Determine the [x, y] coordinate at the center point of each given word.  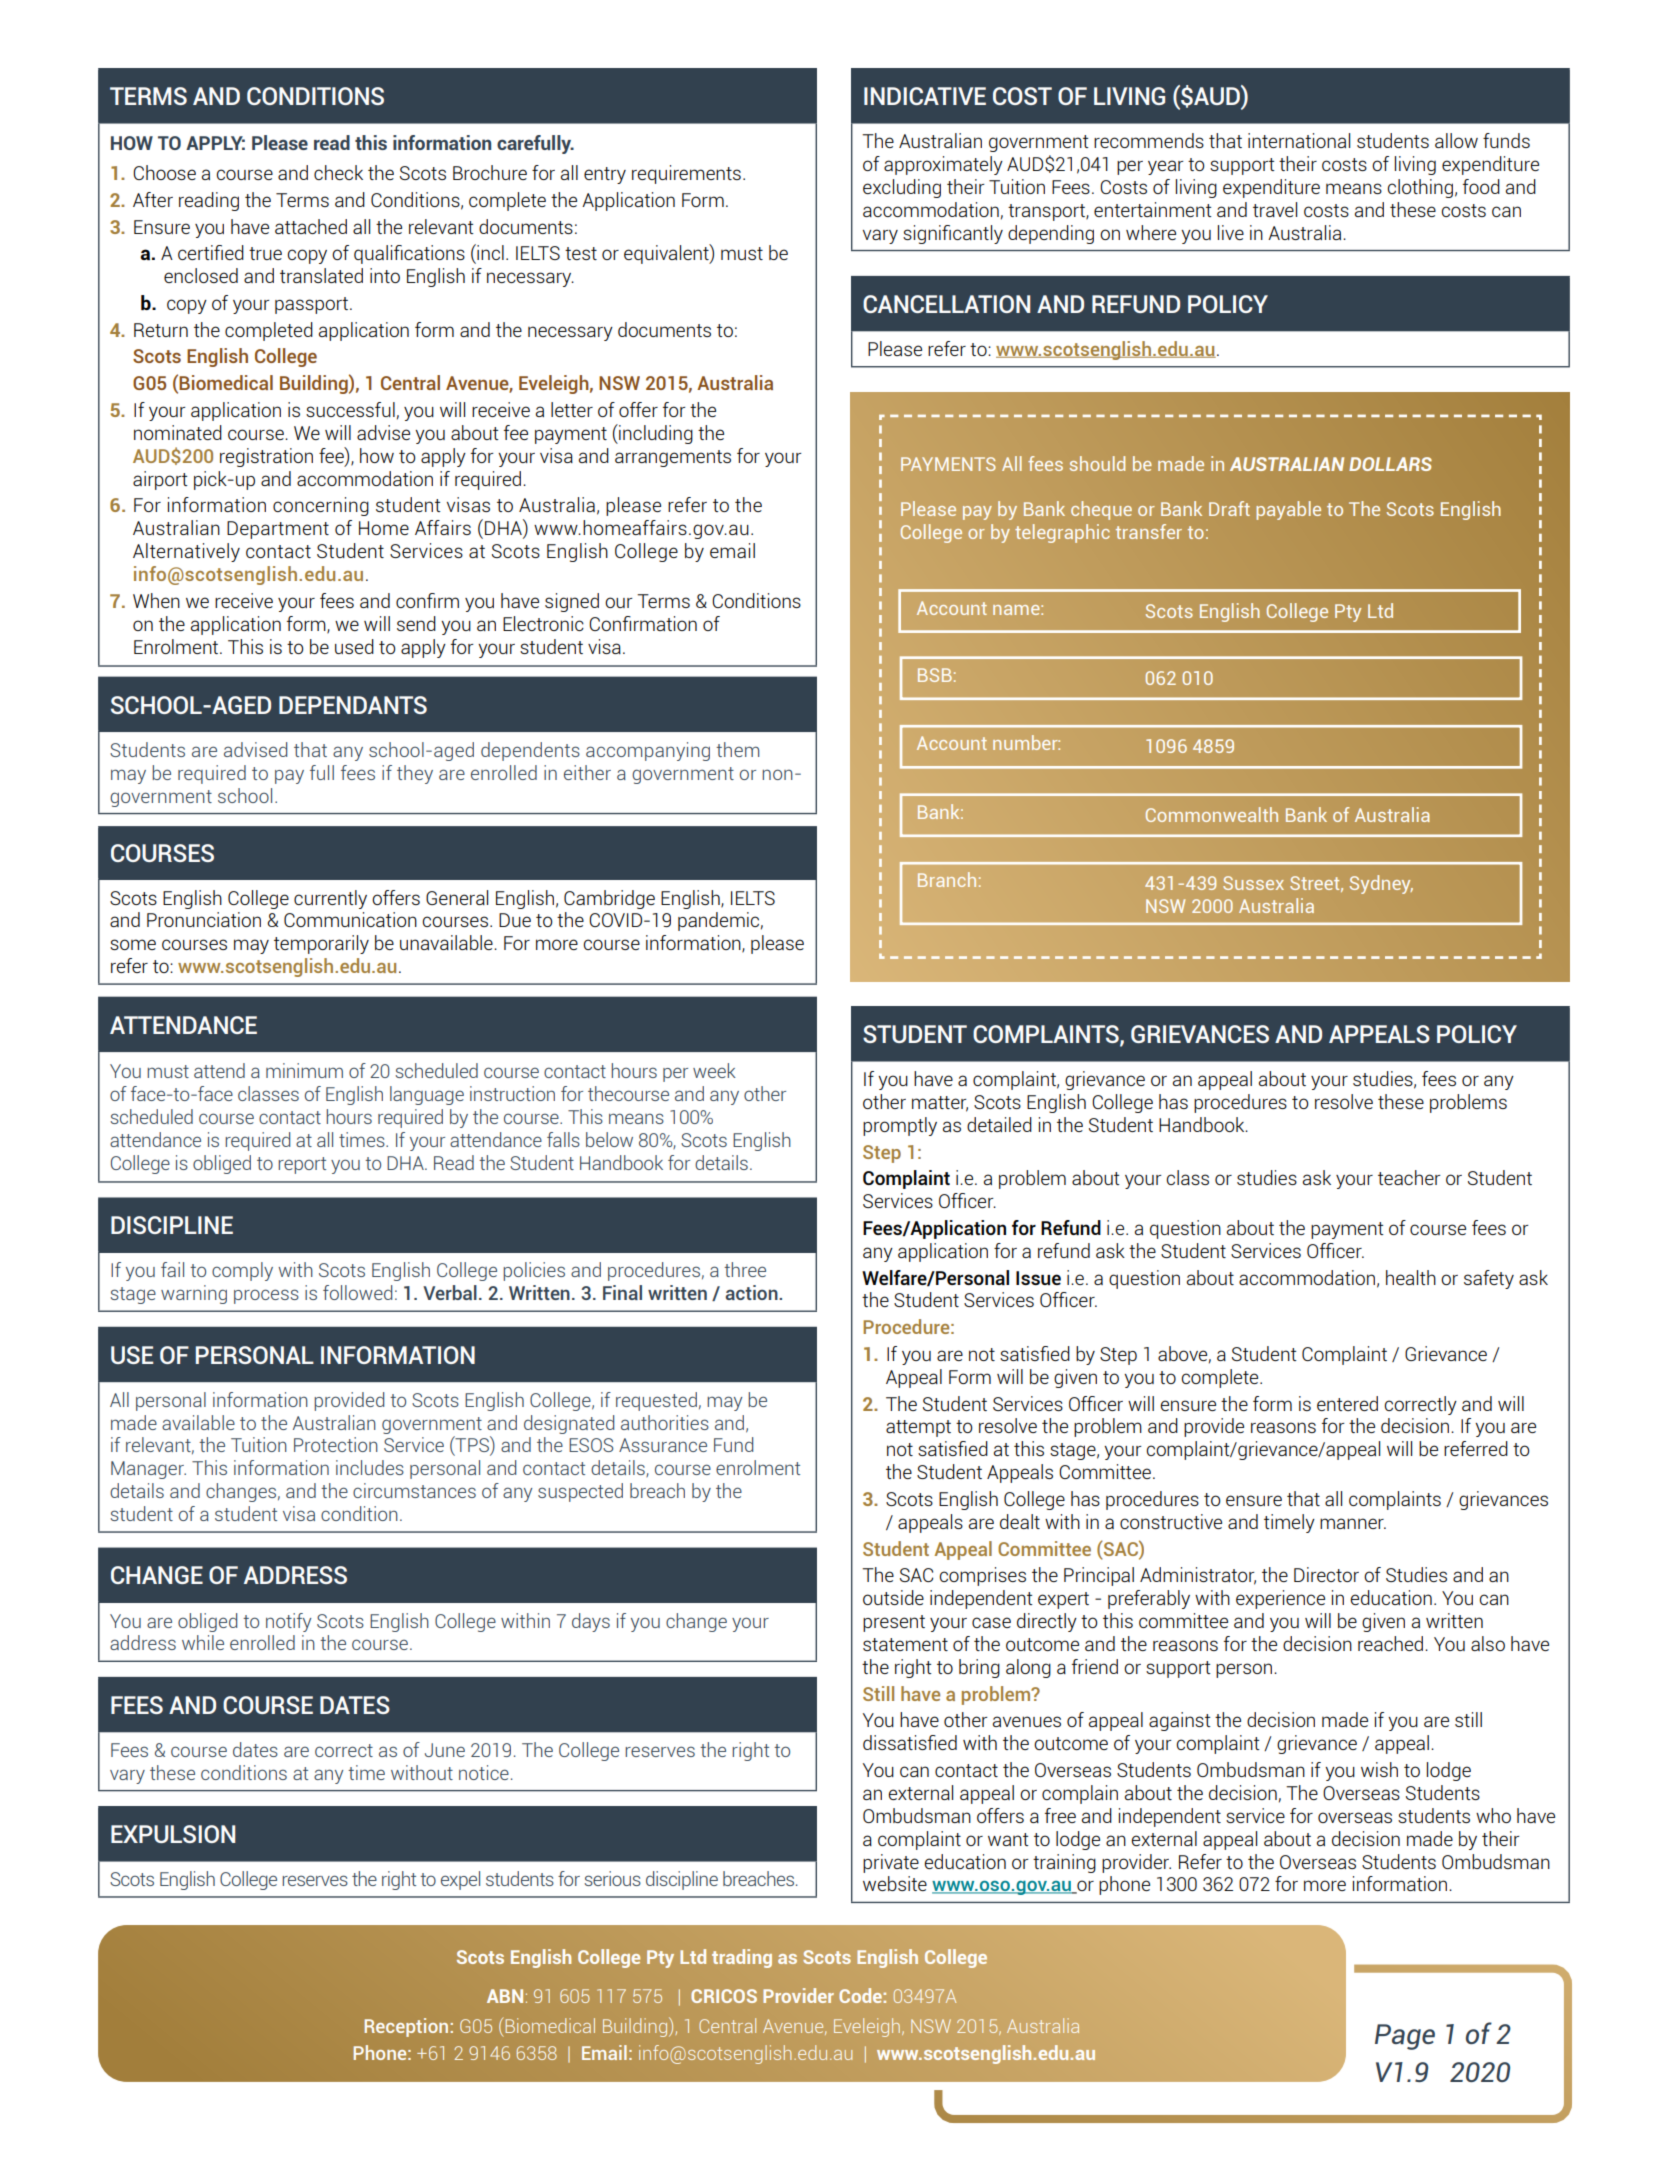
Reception [408, 2027]
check [338, 172]
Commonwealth [1212, 814]
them [737, 749]
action [752, 1292]
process [266, 1296]
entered [1347, 1403]
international [1299, 140]
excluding [902, 188]
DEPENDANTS [353, 705]
